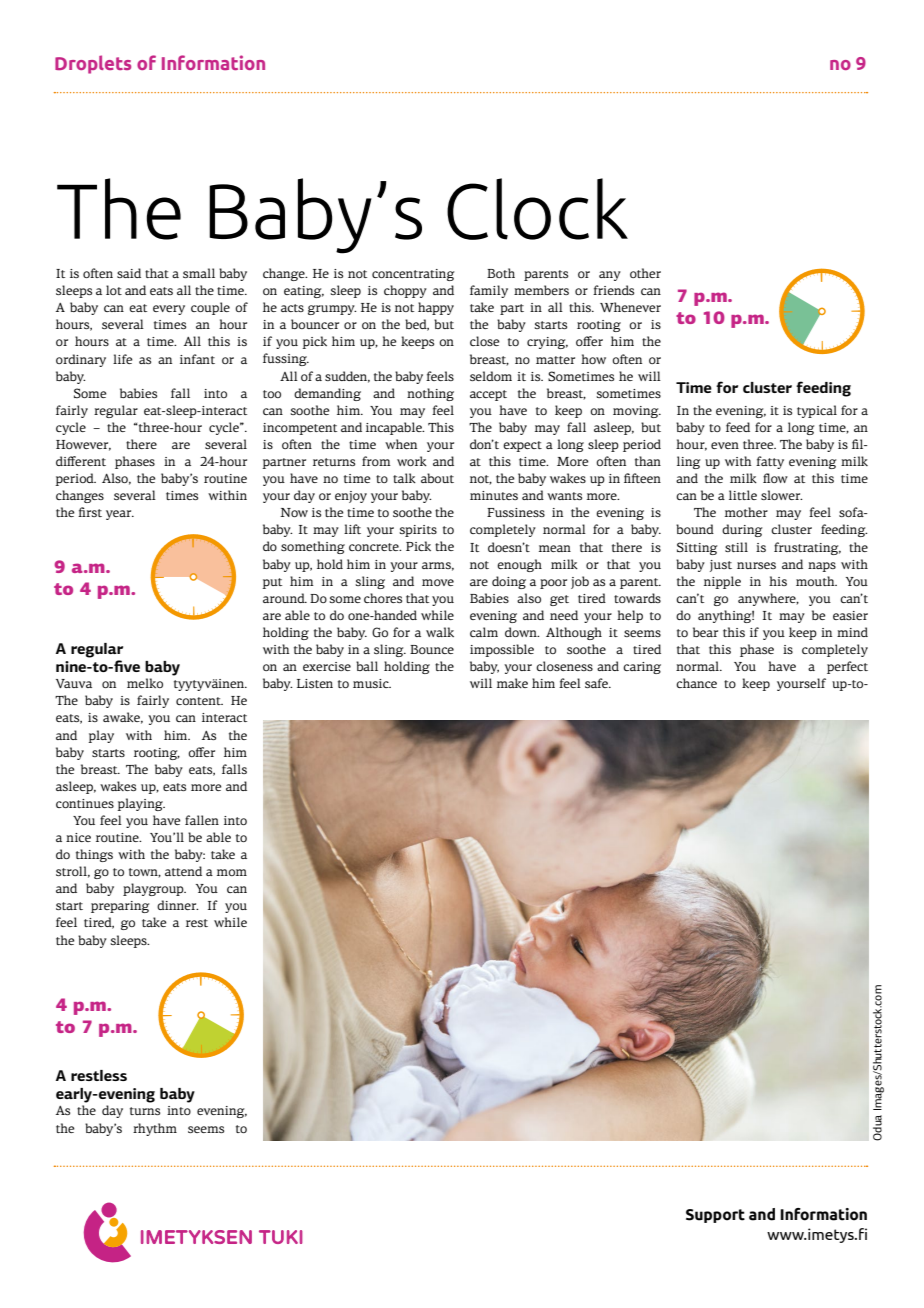 This screenshot has height=1308, width=924. I want to click on bear, so click(705, 632).
